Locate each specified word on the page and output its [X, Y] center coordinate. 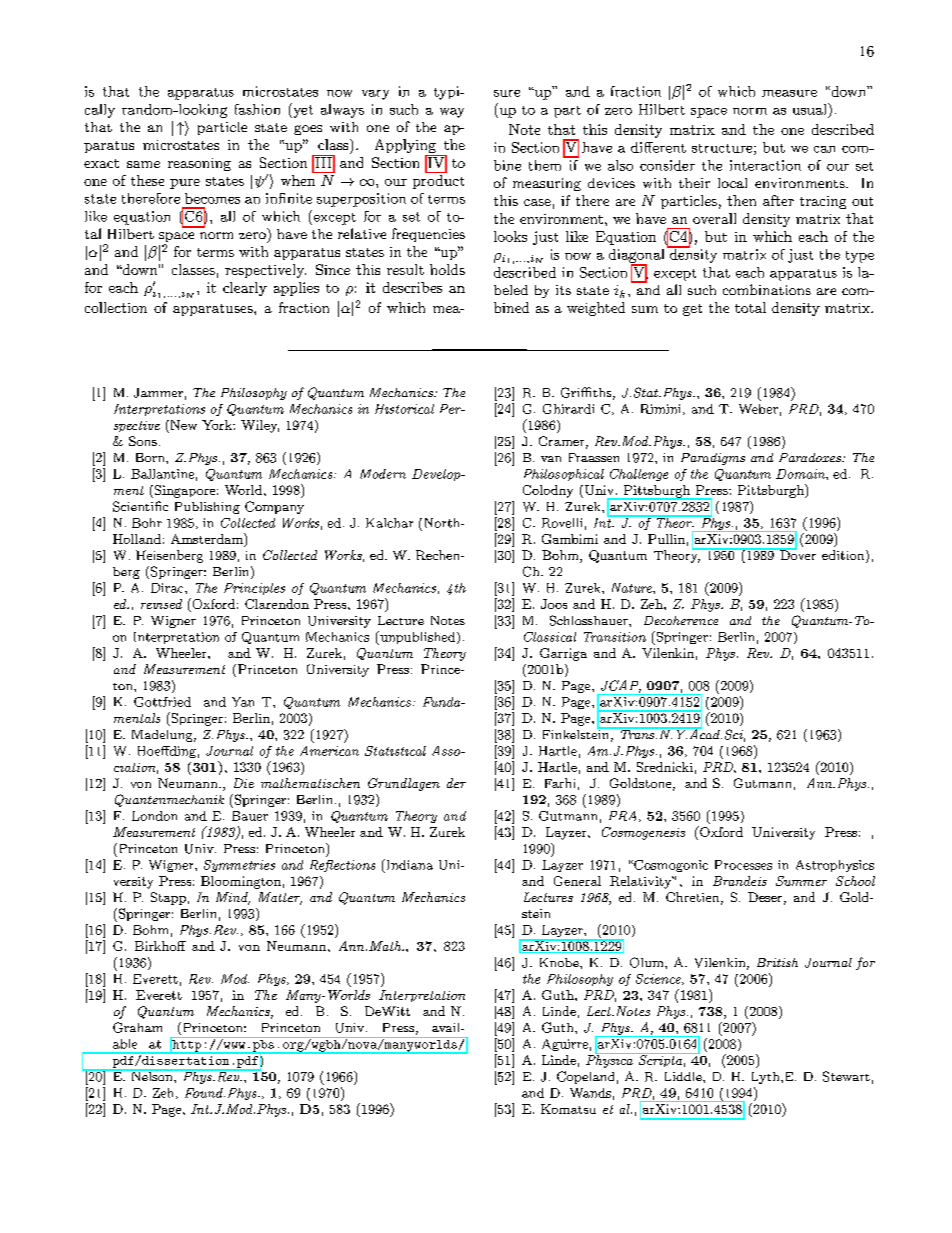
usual [811, 109]
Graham [137, 1027]
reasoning [199, 164]
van [551, 459]
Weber [758, 409]
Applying [406, 147]
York [218, 425]
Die [244, 783]
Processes [743, 865]
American [329, 751]
